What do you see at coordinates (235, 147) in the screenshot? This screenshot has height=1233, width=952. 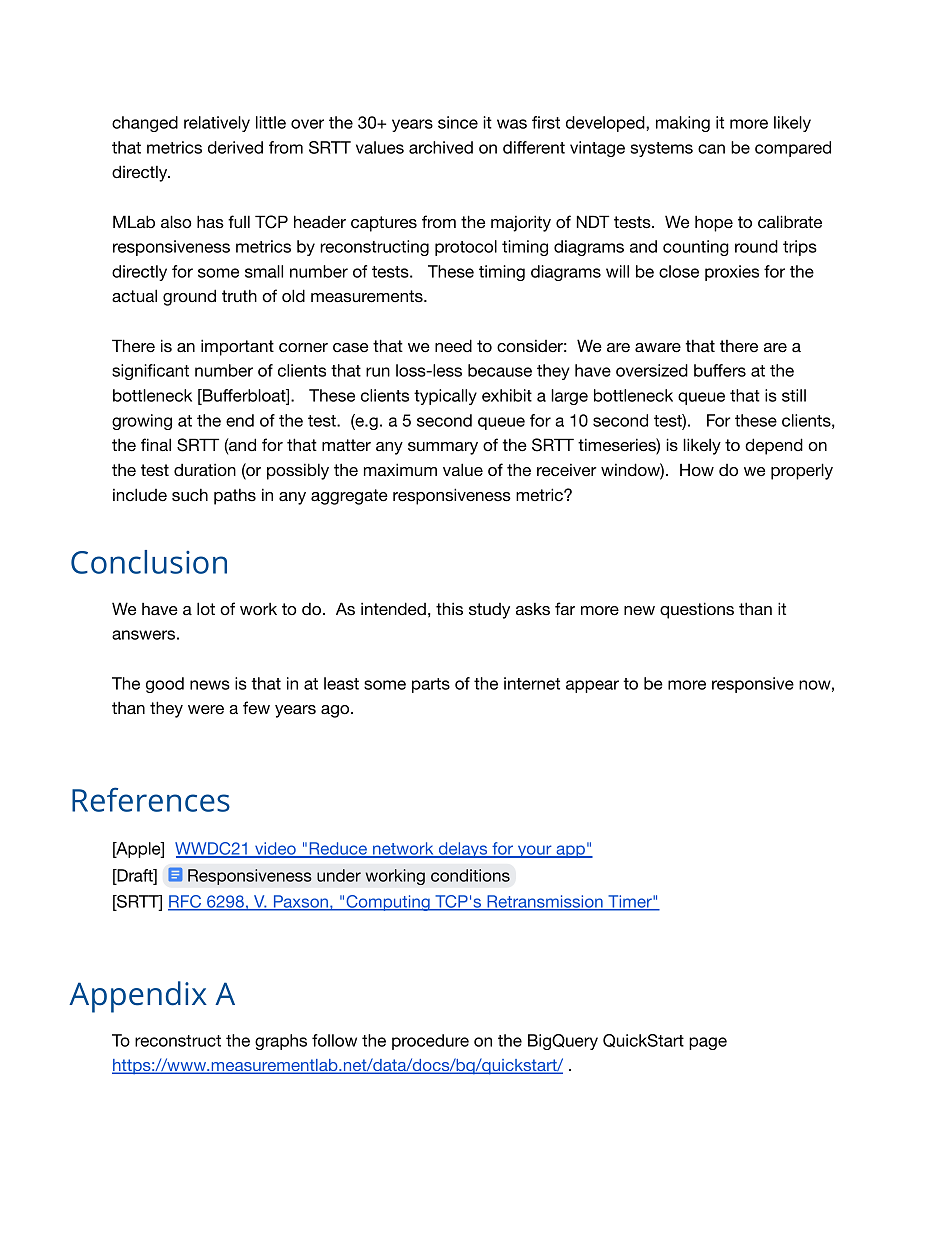 I see `derived` at bounding box center [235, 147].
